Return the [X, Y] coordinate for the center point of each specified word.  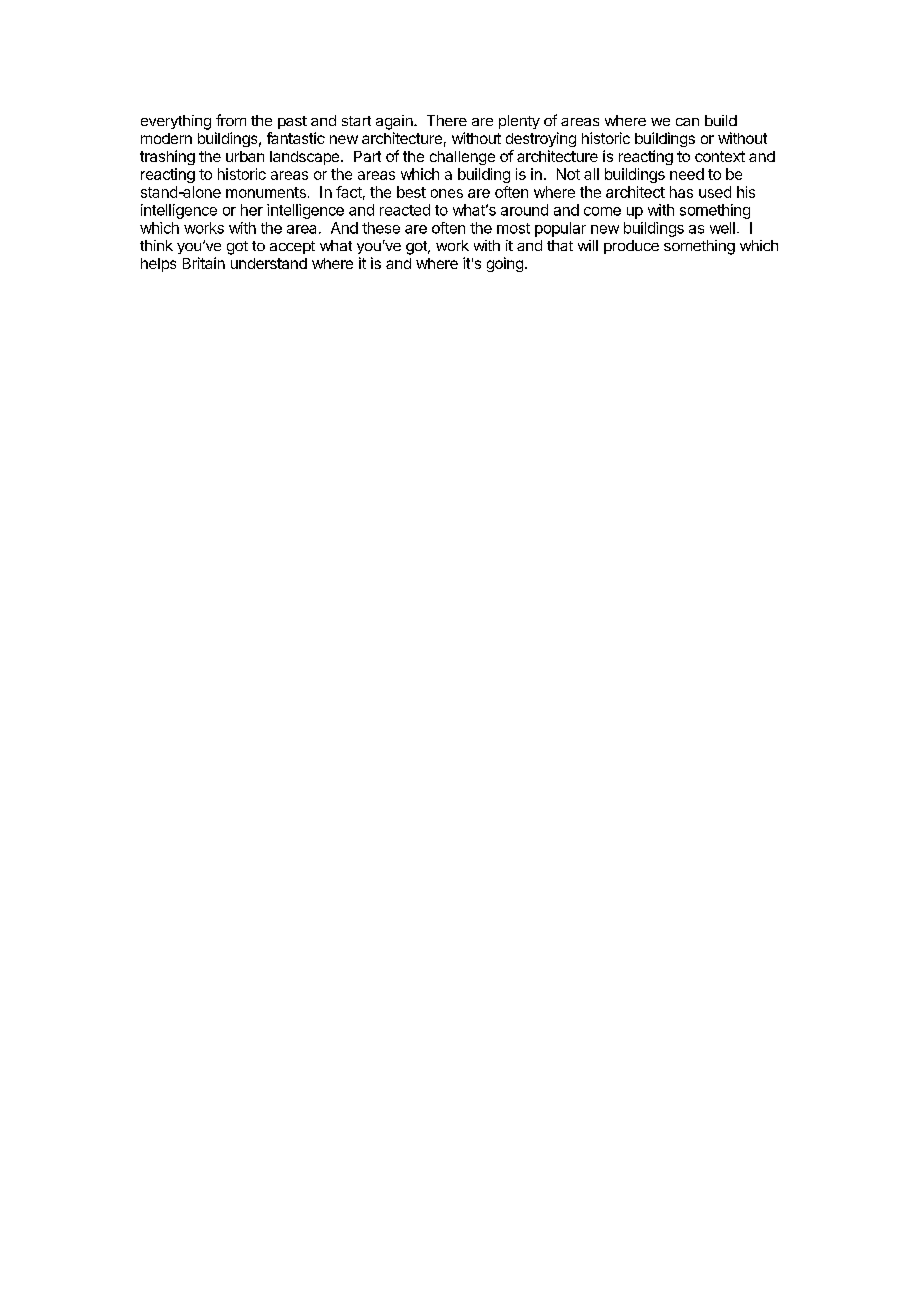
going [505, 264]
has [681, 192]
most [513, 228]
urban [245, 156]
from [231, 120]
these [381, 228]
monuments [266, 192]
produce [631, 247]
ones [447, 193]
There [447, 120]
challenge [462, 158]
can [687, 122]
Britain [204, 263]
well [722, 228]
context [720, 156]
